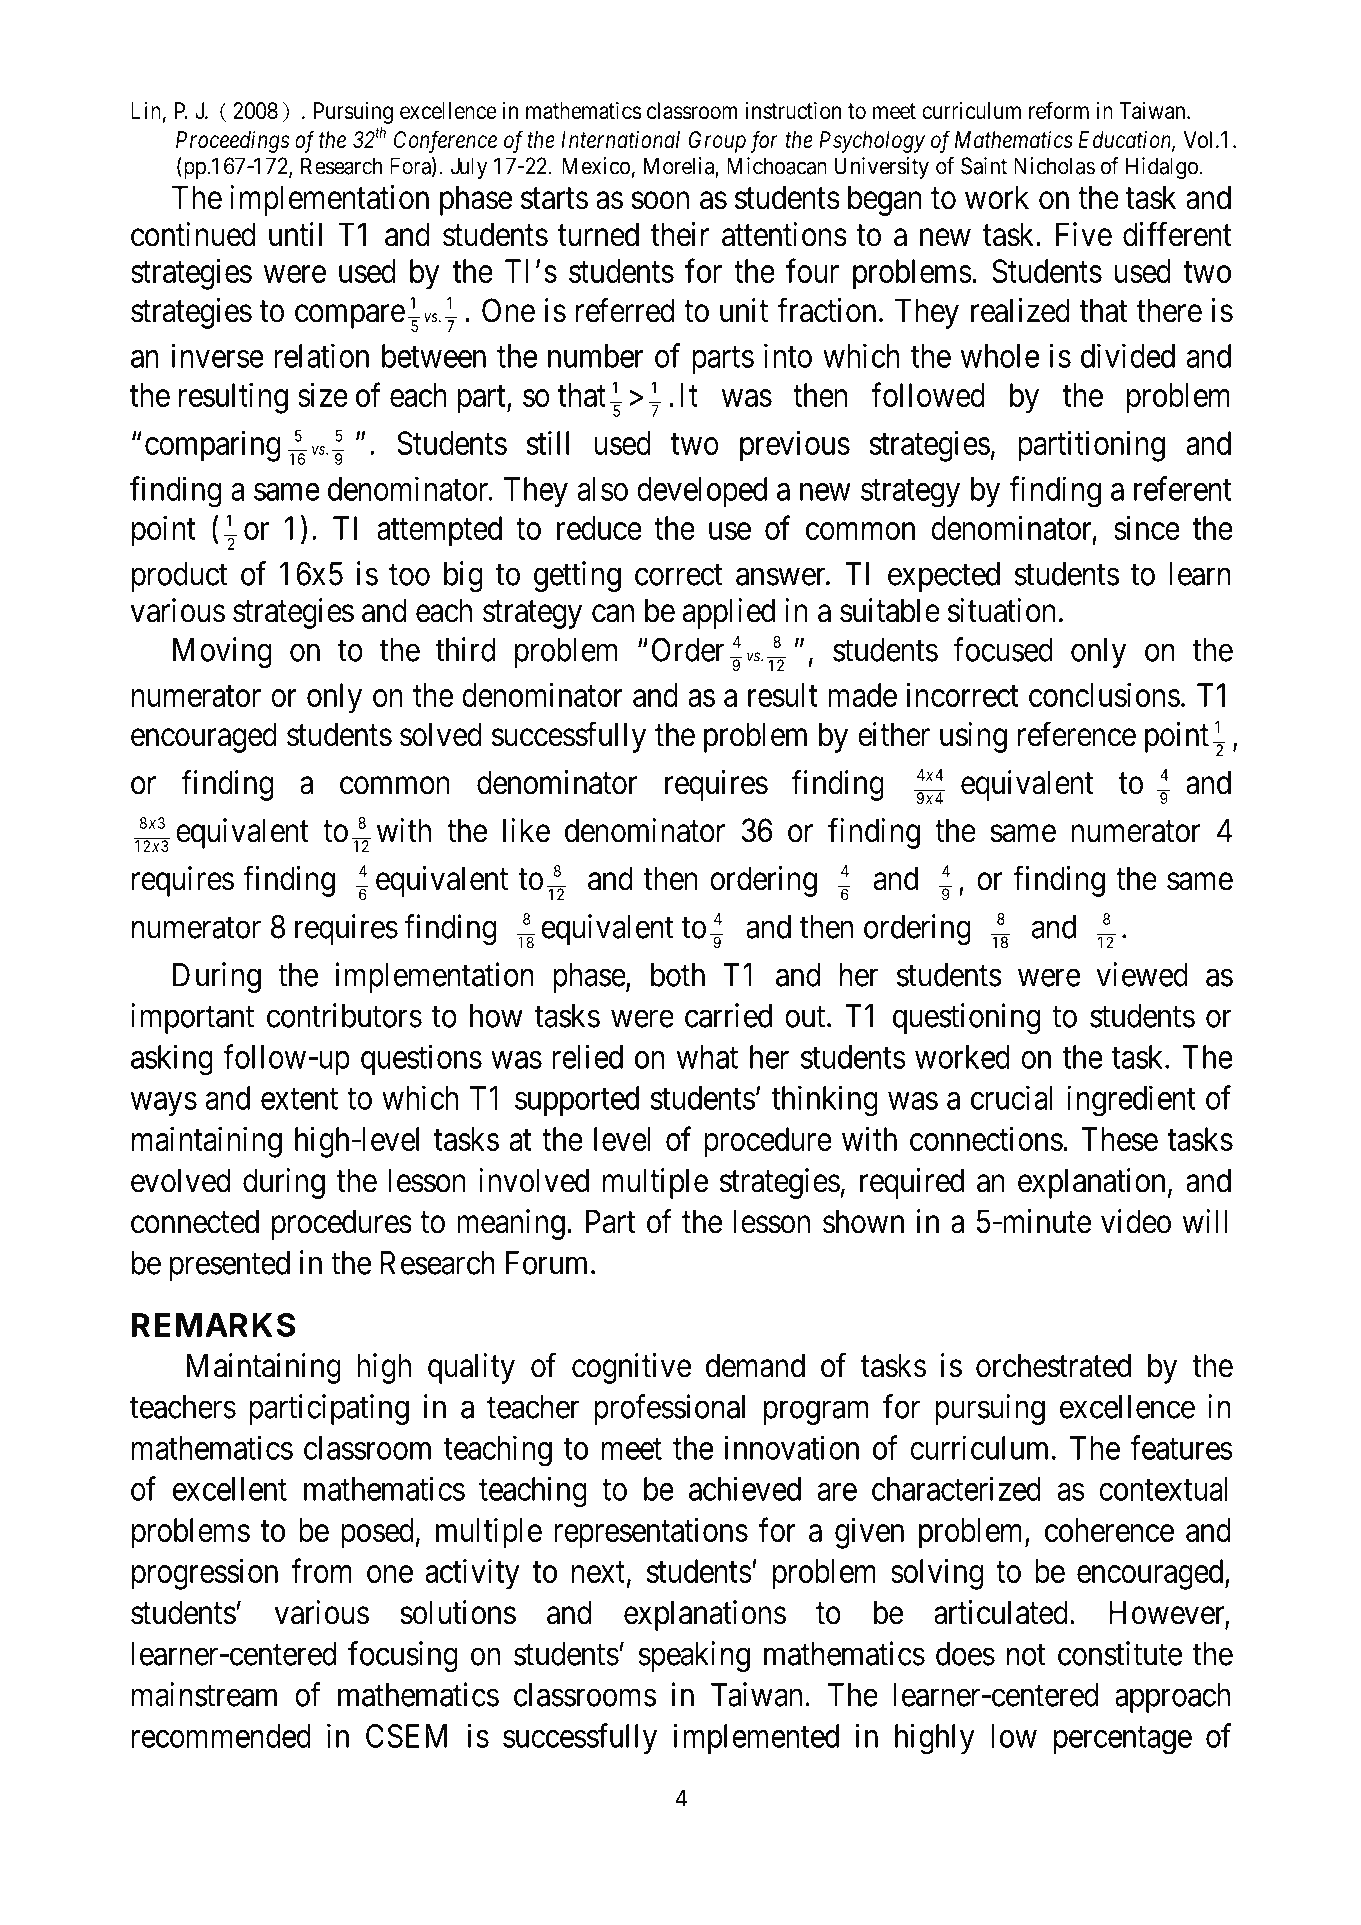 The width and height of the document is (1361, 1925). What do you see at coordinates (694, 1656) in the document?
I see `speaking` at bounding box center [694, 1656].
